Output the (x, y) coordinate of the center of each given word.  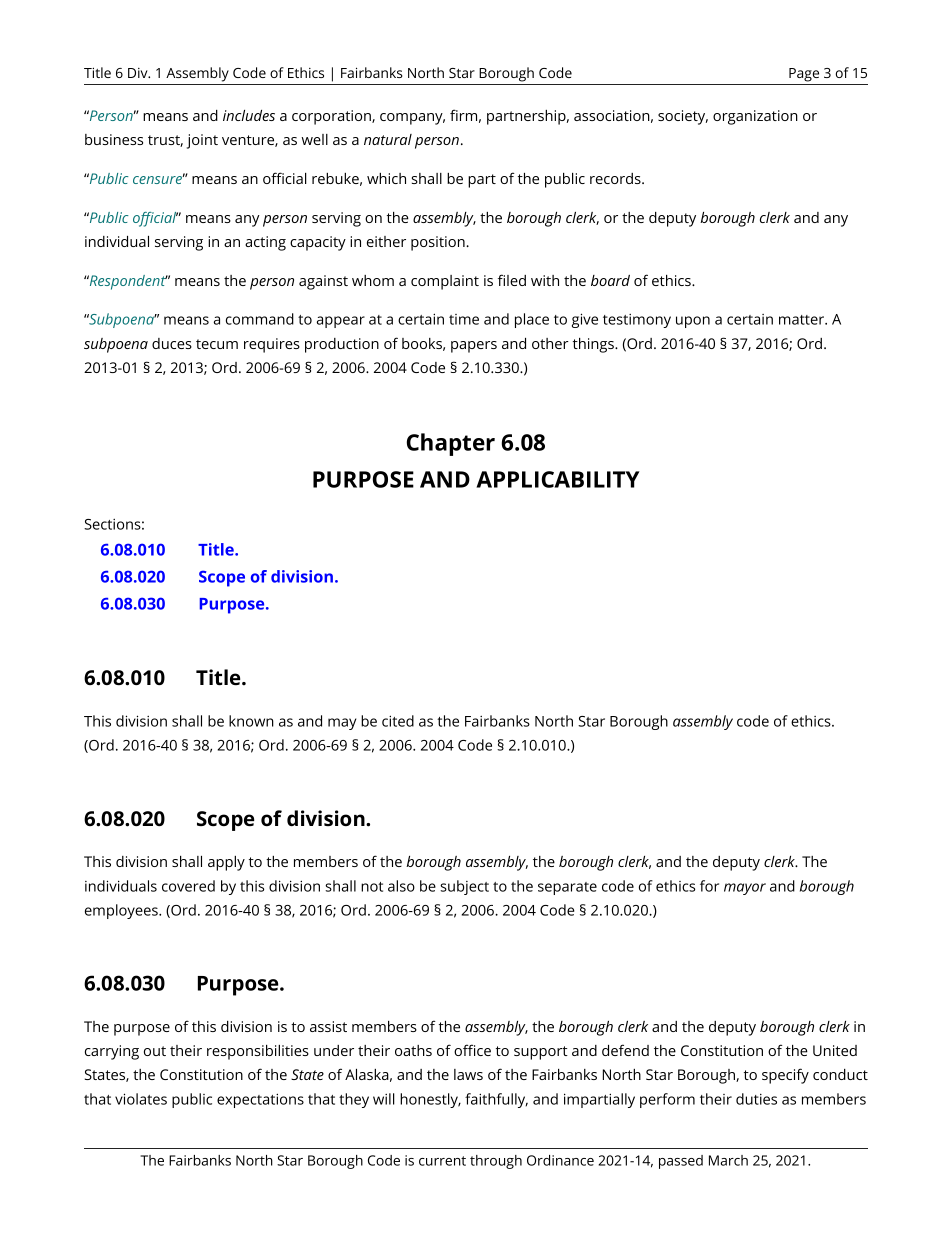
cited (398, 721)
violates (141, 1099)
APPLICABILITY (558, 479)
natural (388, 139)
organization (755, 117)
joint (202, 141)
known (251, 721)
